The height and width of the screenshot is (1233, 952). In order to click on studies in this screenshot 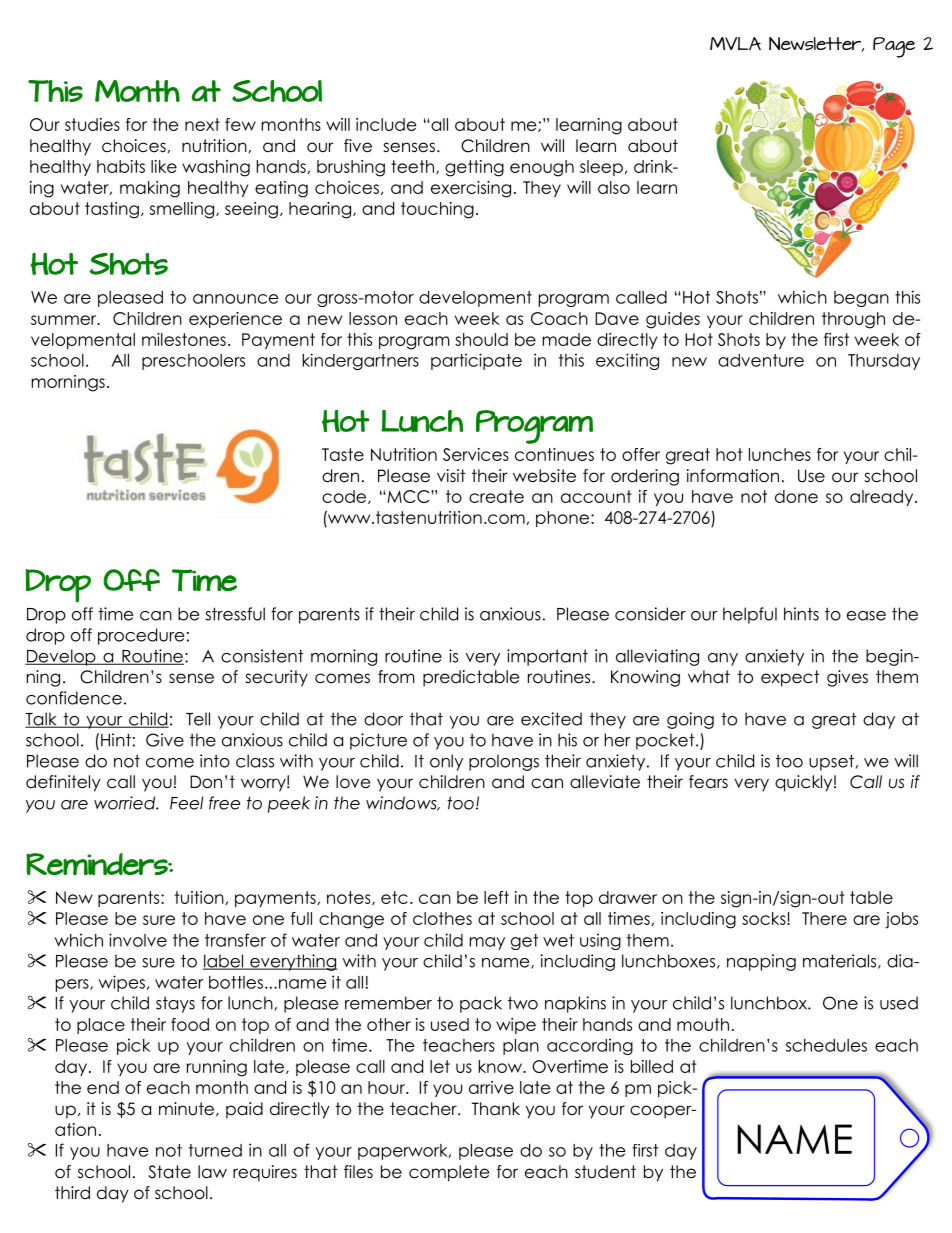, I will do `click(92, 124)`.
